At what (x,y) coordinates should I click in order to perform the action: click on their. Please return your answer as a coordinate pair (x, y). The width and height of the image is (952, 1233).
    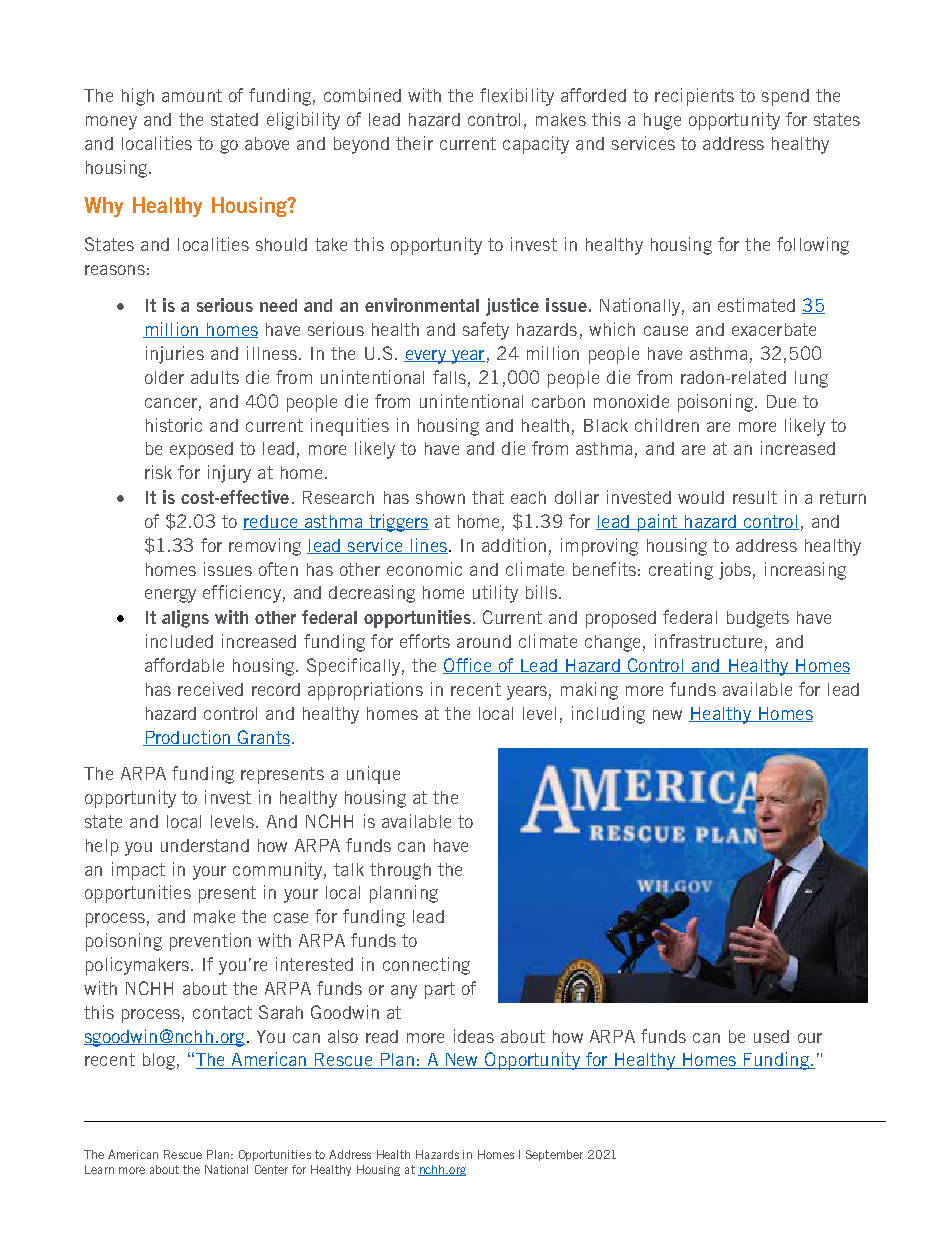
    Looking at the image, I should click on (414, 143).
